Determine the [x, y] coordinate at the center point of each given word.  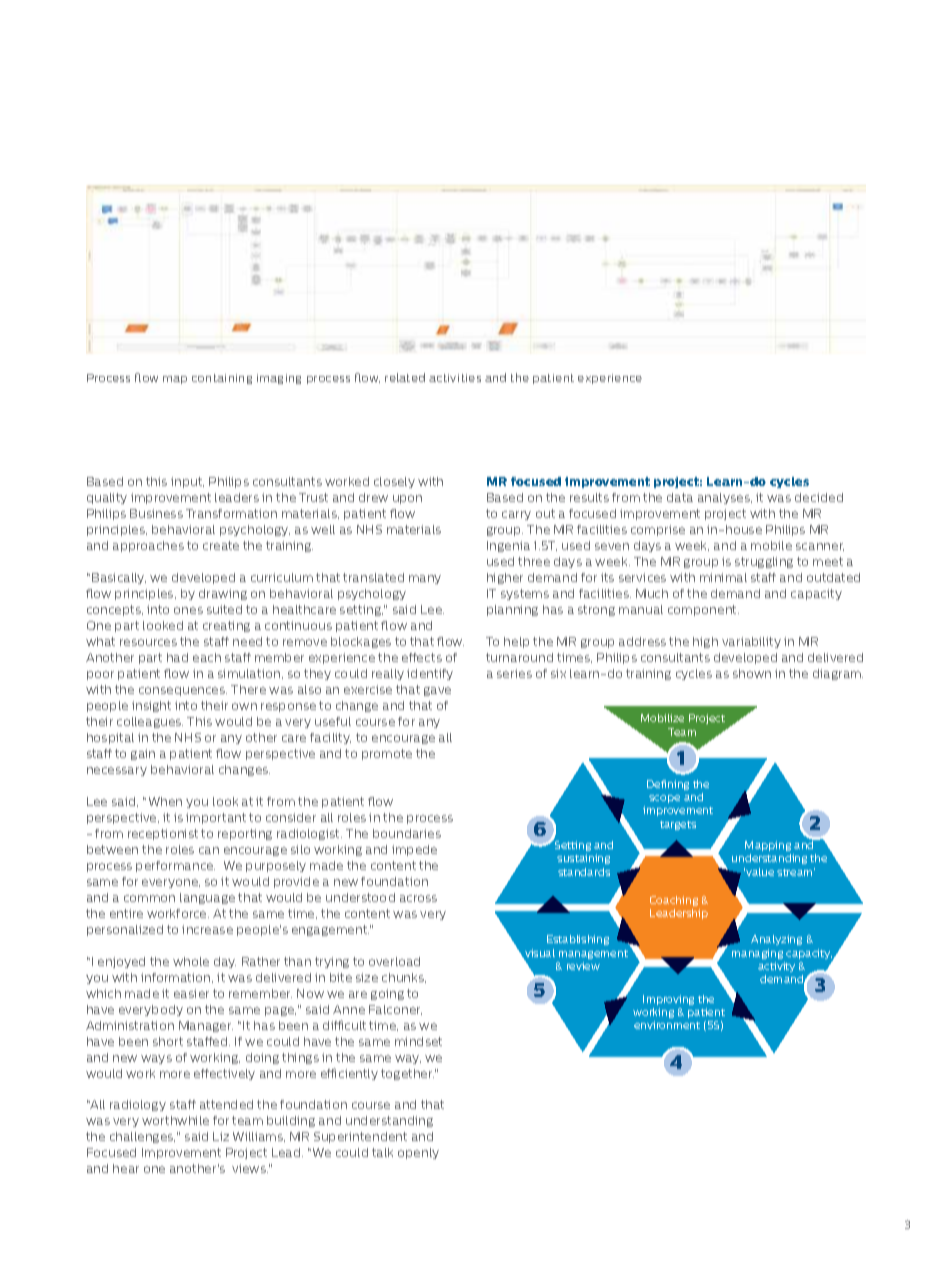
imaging [279, 379]
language [207, 898]
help [516, 642]
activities [455, 378]
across [418, 898]
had [177, 657]
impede [414, 850]
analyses [725, 498]
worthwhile [175, 1120]
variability [751, 642]
